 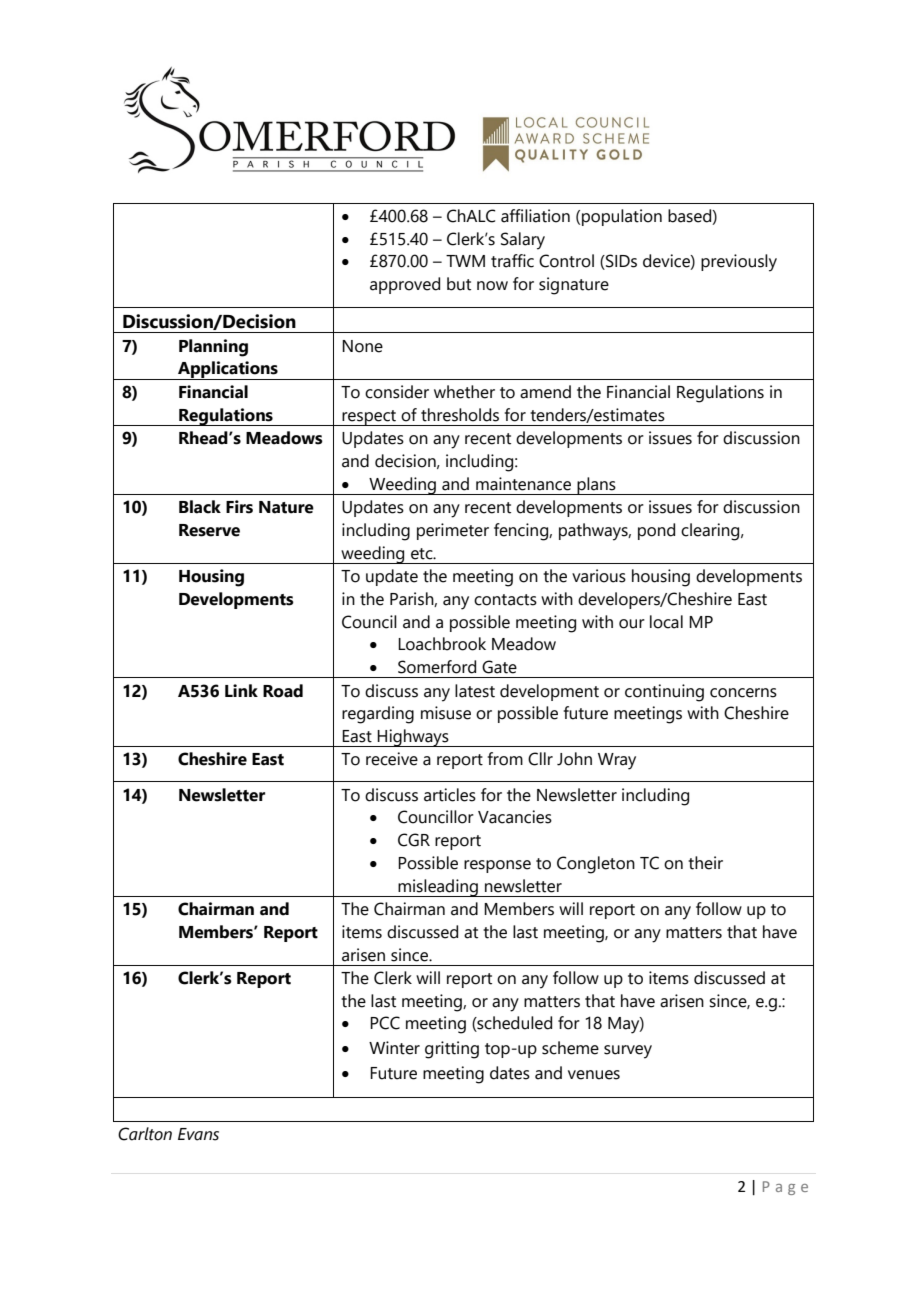 I want to click on previously, so click(x=739, y=263).
